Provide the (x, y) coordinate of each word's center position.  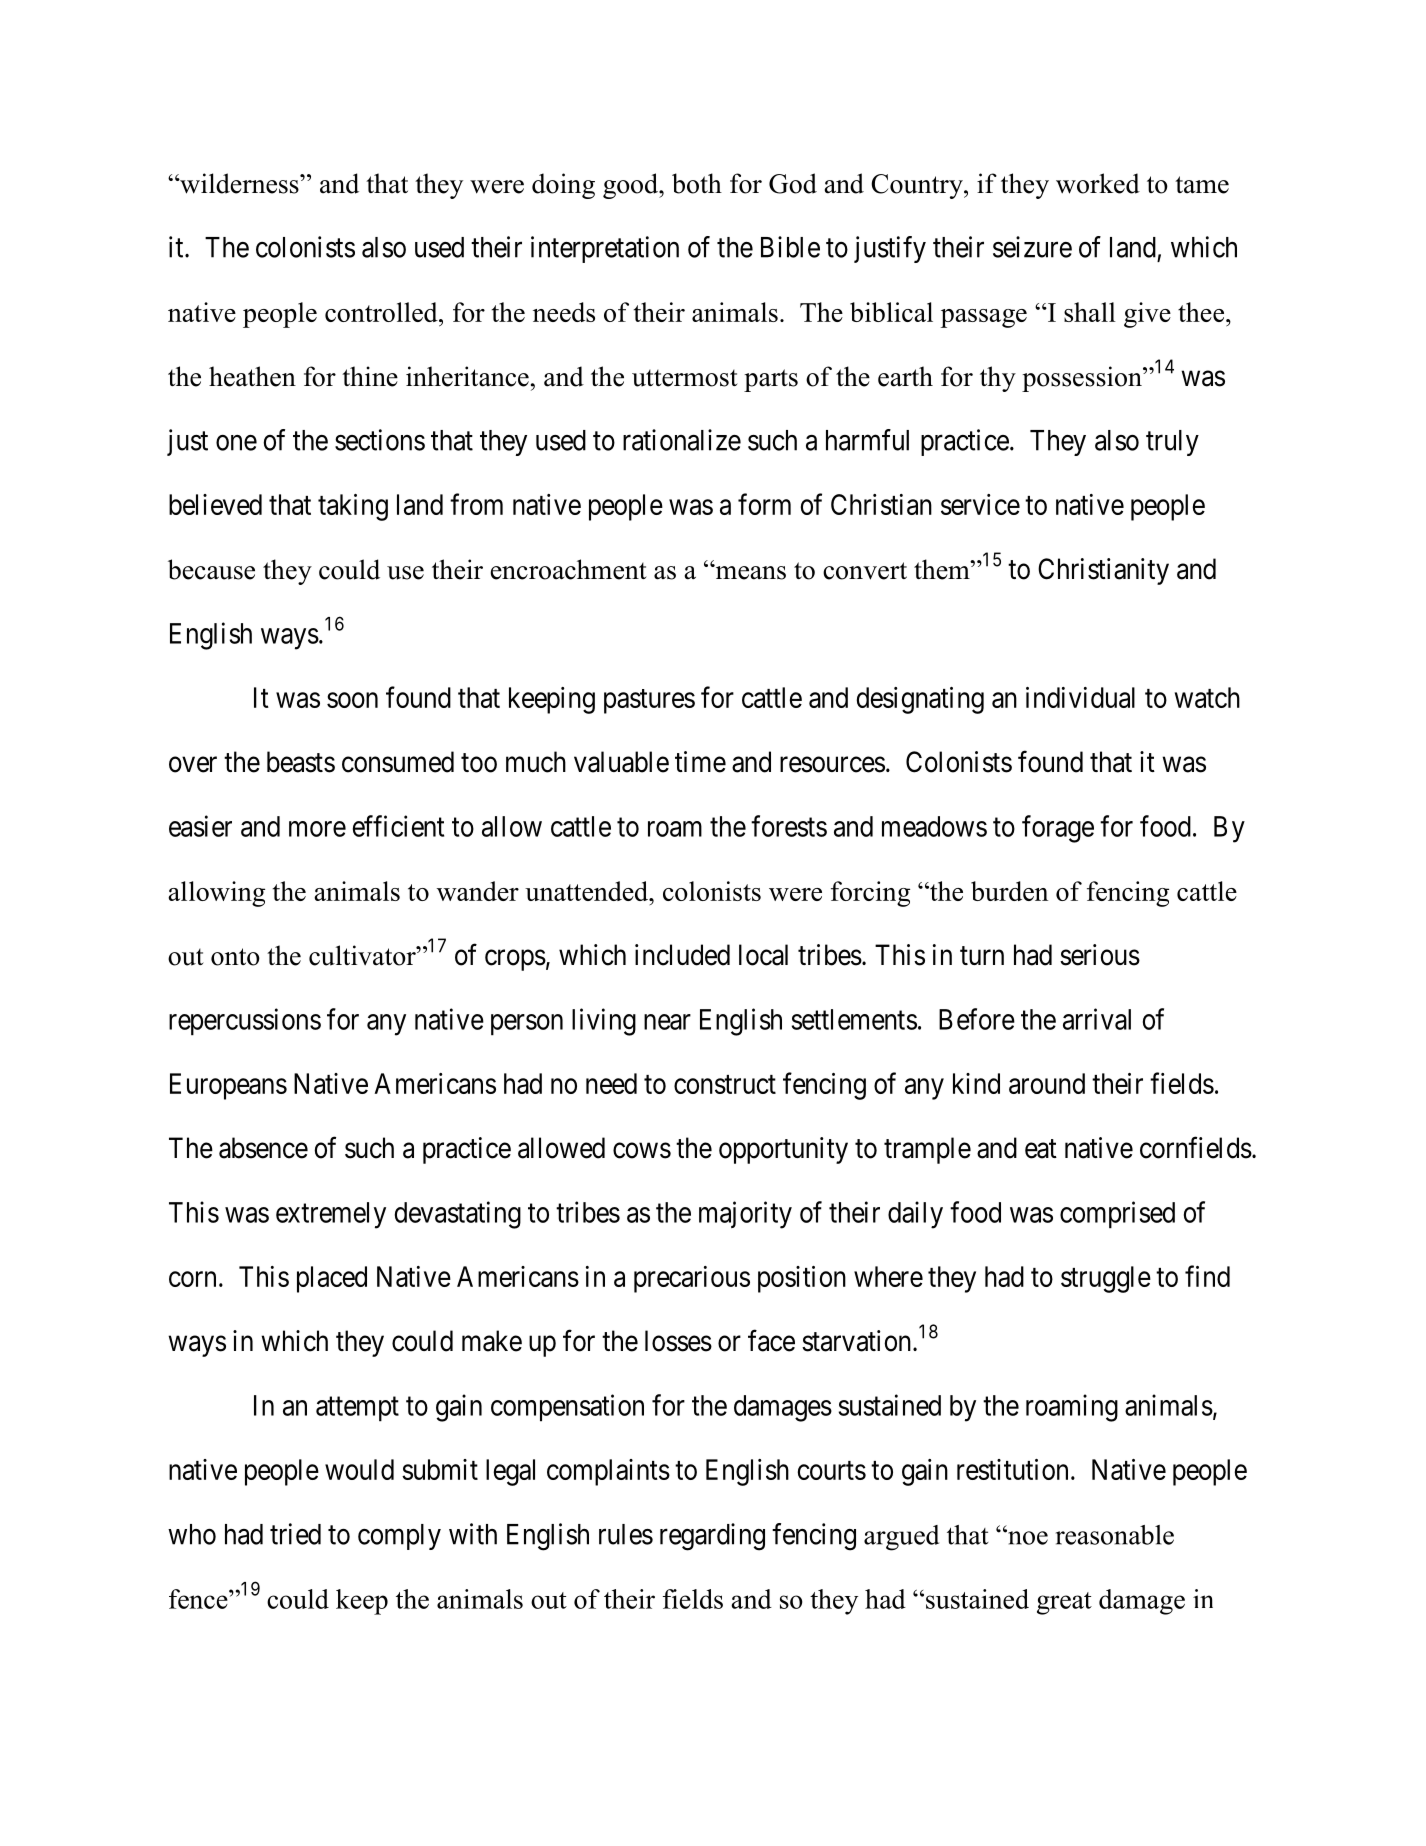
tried (295, 1534)
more (317, 829)
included (682, 955)
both (697, 183)
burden (1009, 891)
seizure (1032, 247)
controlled (382, 312)
